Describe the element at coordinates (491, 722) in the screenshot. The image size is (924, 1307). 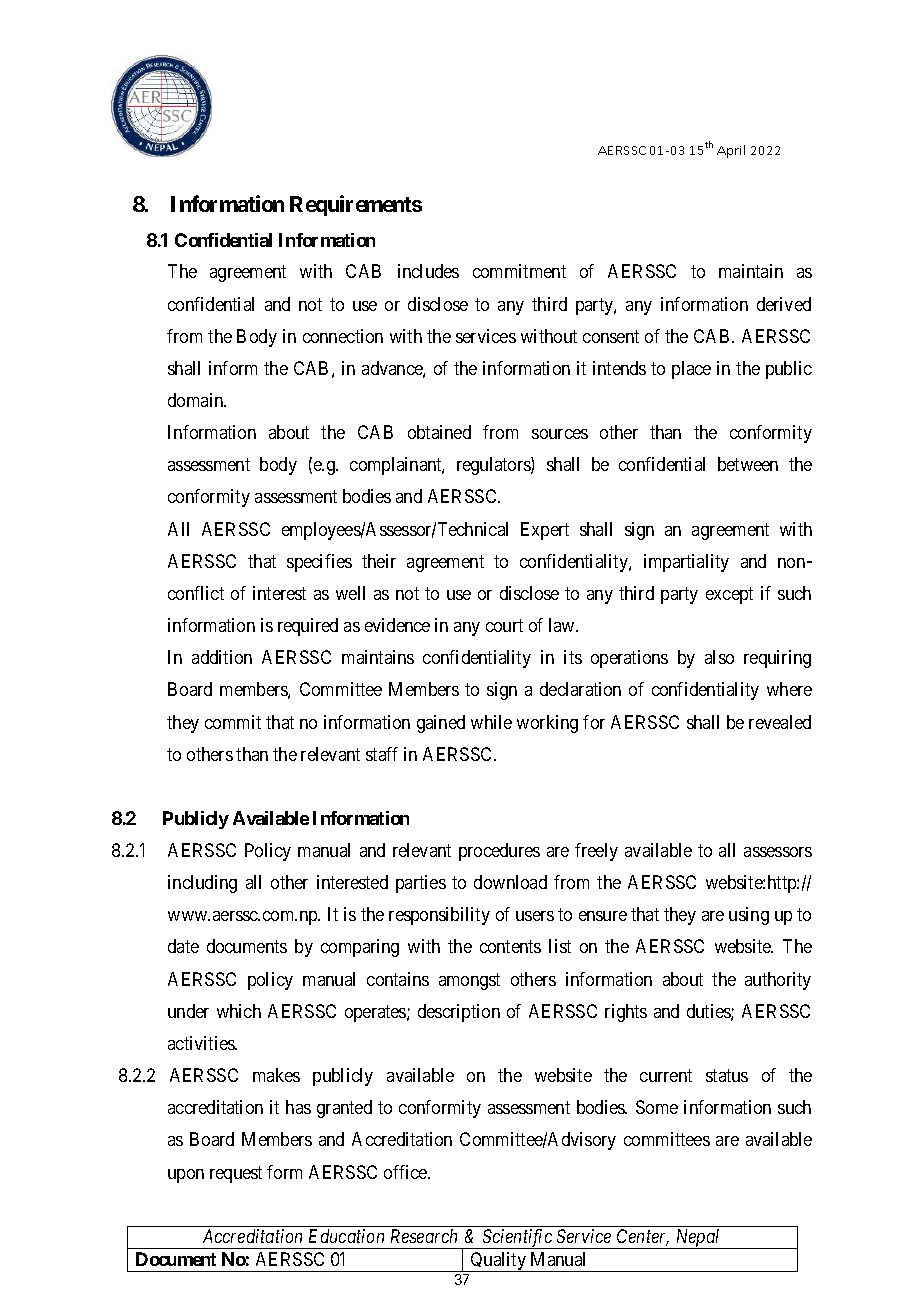
I see `while` at that location.
